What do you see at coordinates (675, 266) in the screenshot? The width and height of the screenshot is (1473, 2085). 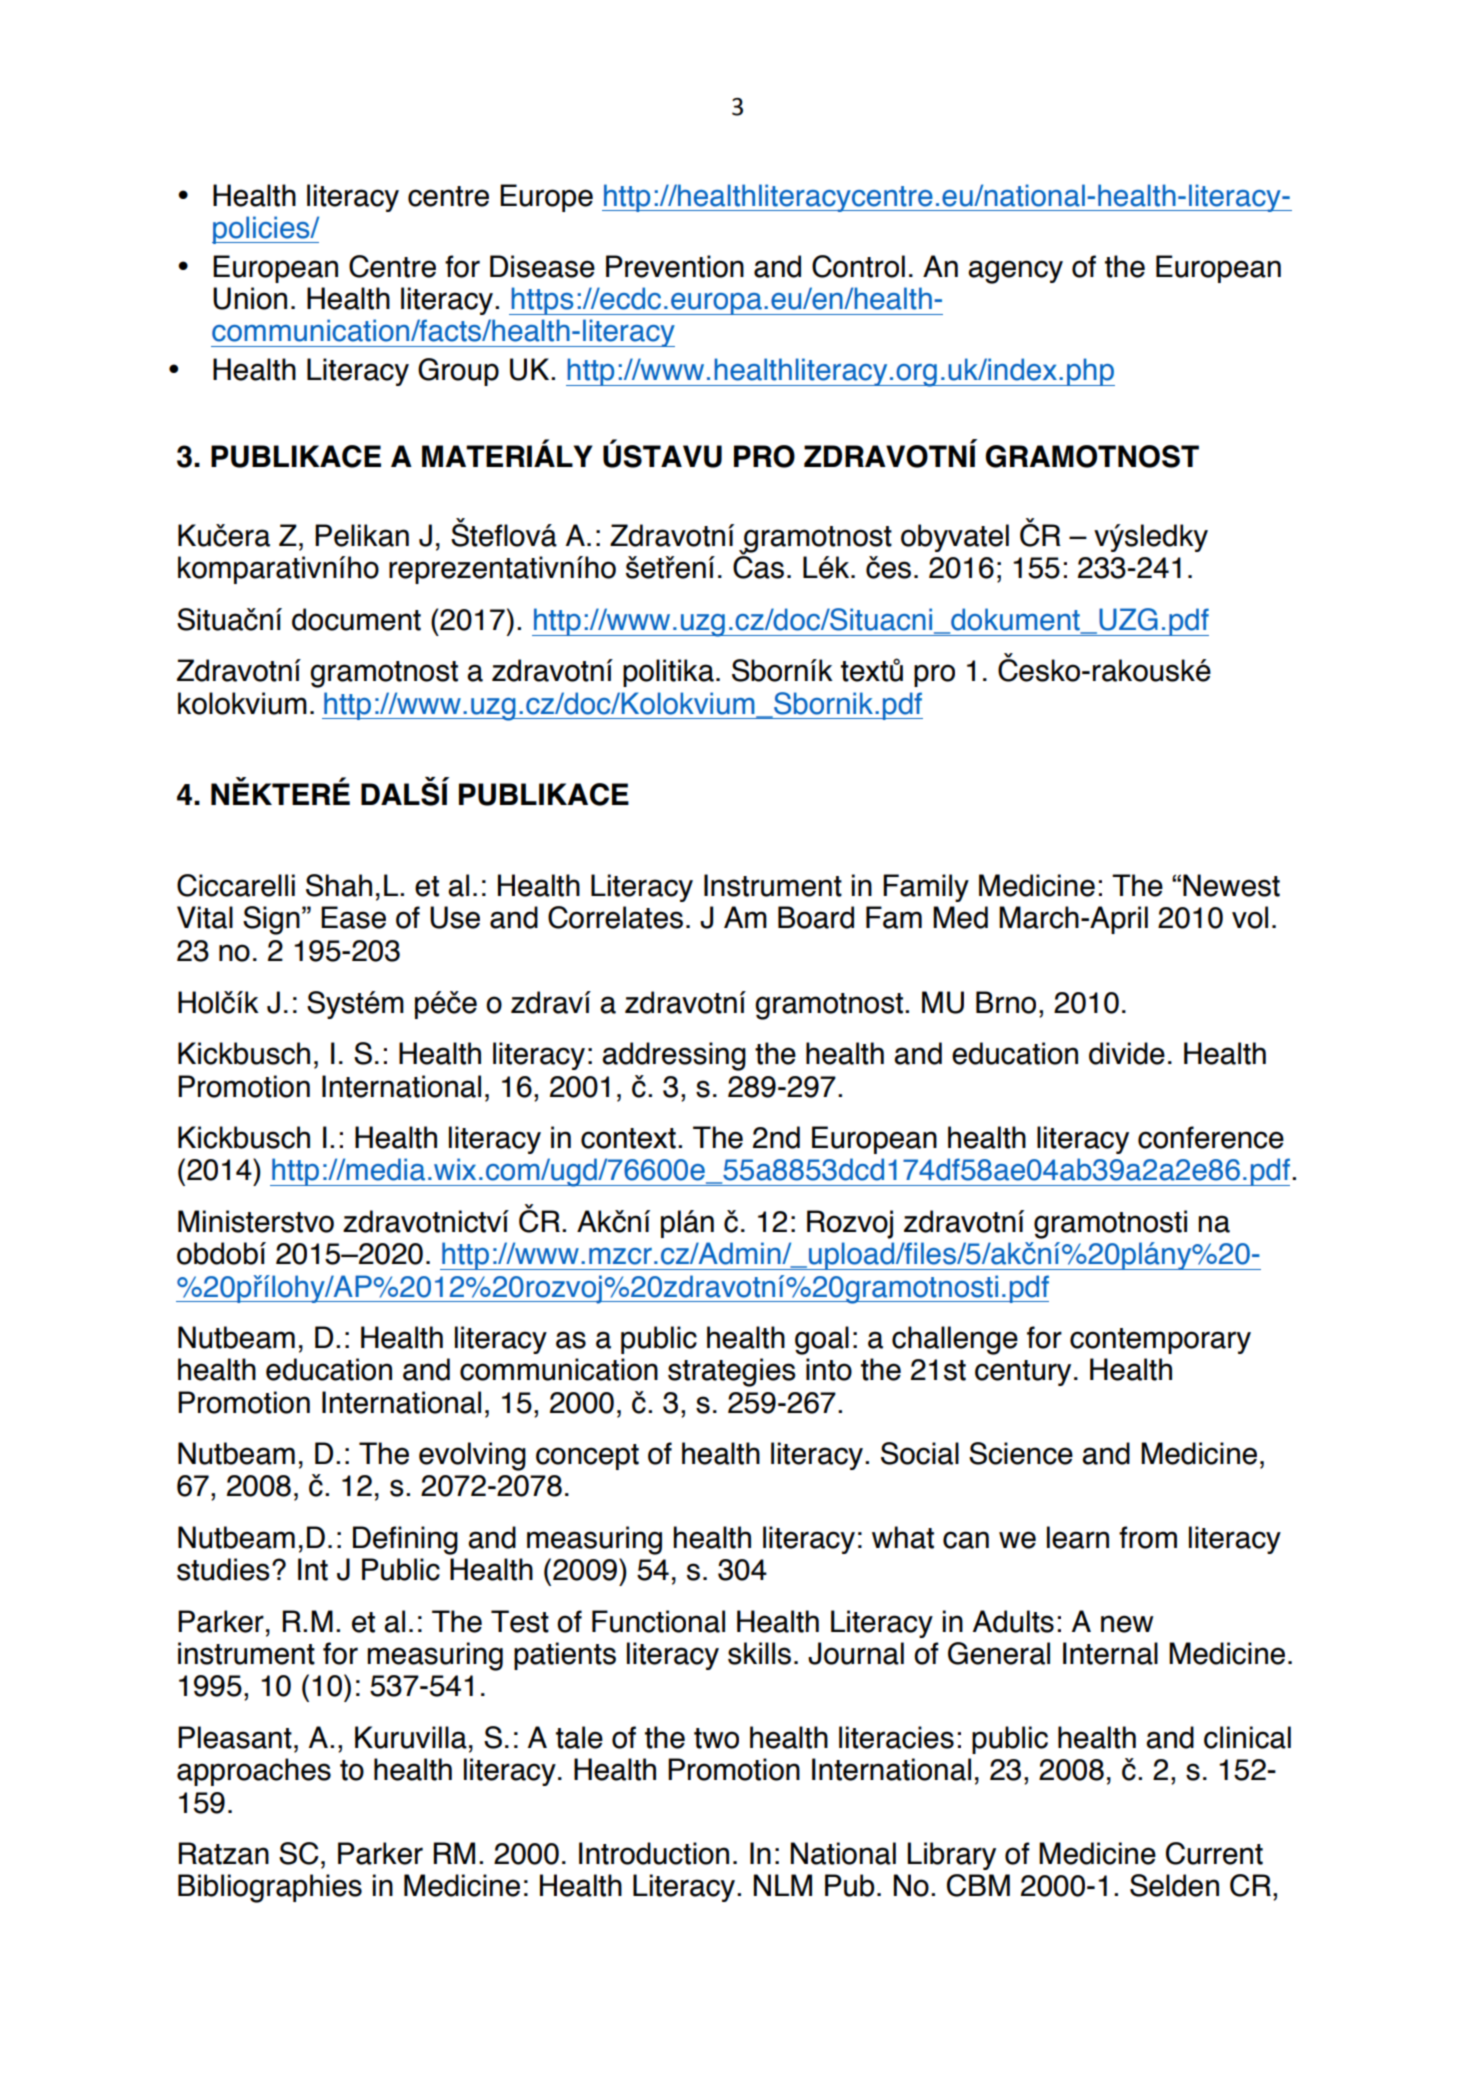 I see `Prevention` at bounding box center [675, 266].
